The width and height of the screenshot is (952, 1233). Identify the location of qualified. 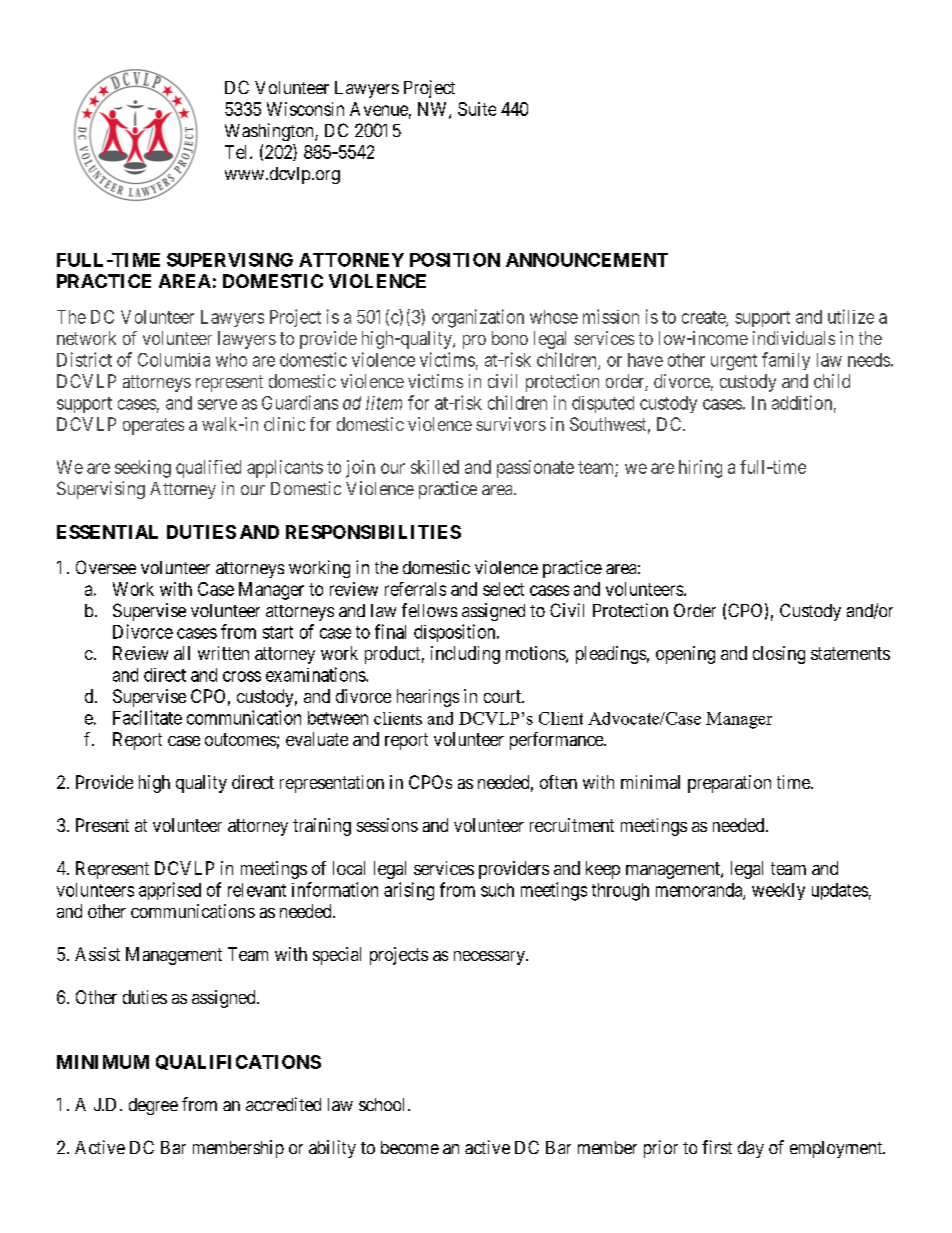
(208, 469).
